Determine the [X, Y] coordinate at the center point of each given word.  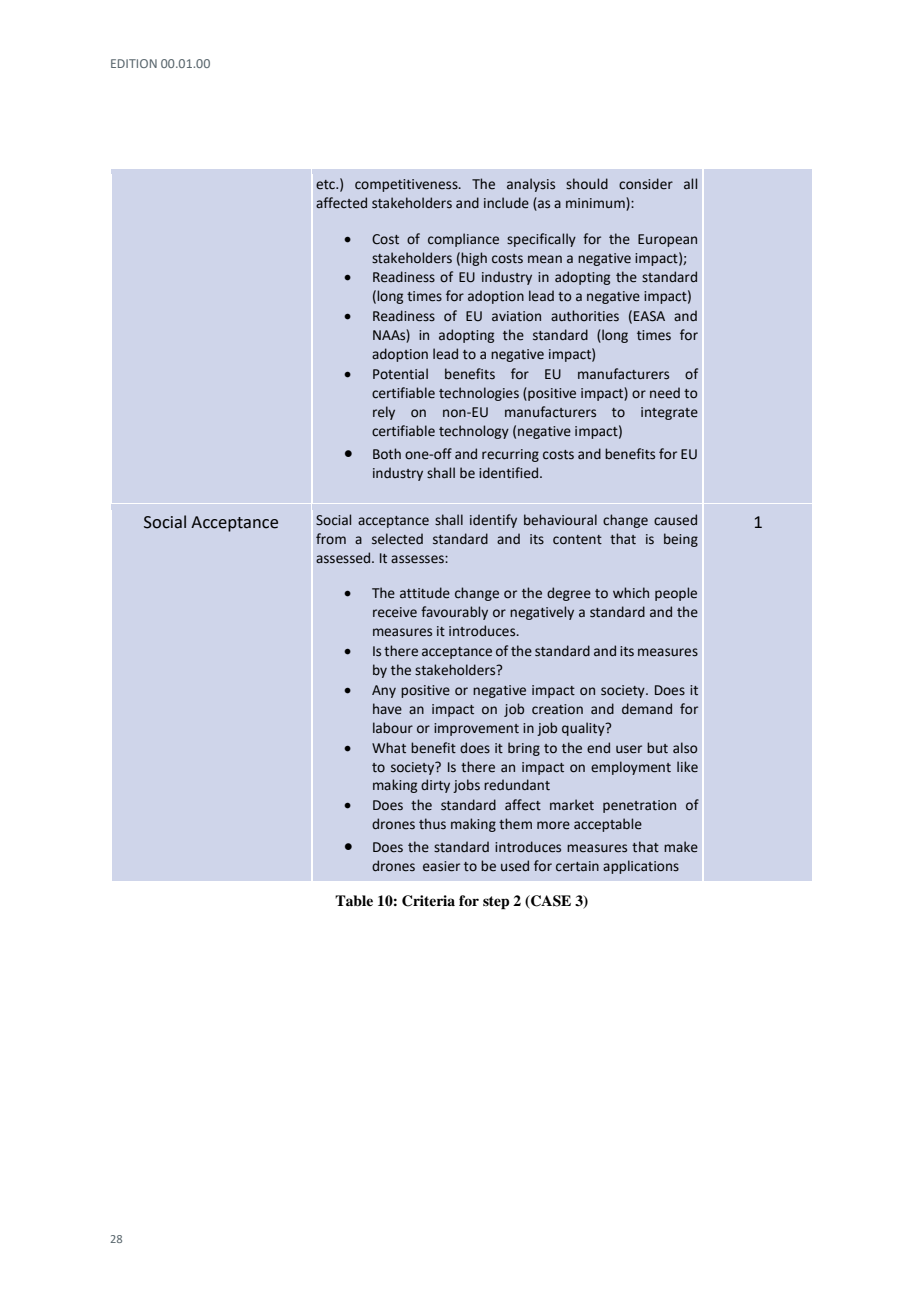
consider [646, 184]
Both [387, 454]
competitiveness [407, 185]
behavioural [560, 520]
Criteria [428, 901]
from [331, 538]
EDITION [134, 63]
